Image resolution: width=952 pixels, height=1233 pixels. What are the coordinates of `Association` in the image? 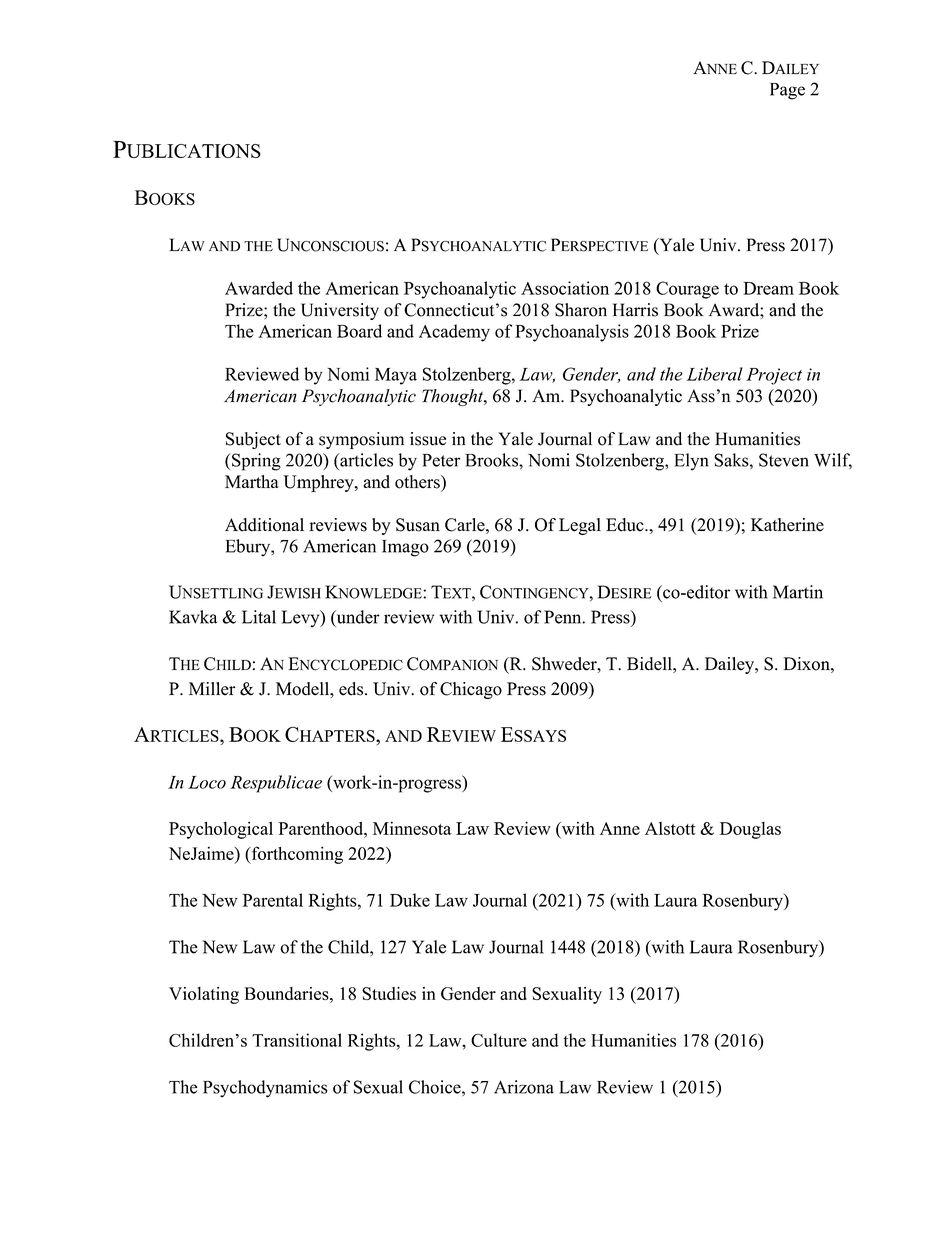 It's located at (565, 288).
